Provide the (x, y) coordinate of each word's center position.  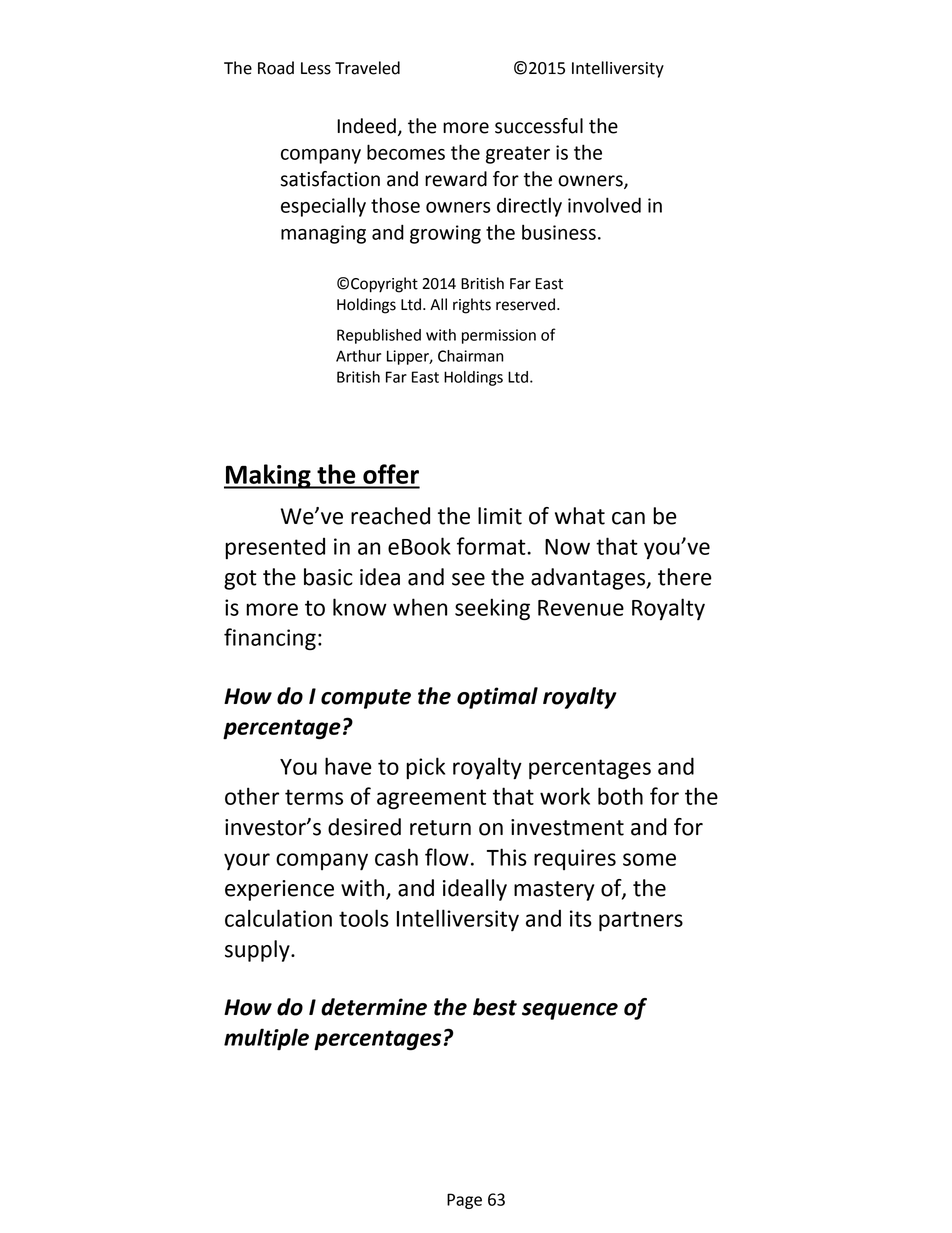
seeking (492, 609)
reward (456, 179)
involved (604, 205)
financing (270, 639)
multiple (266, 1039)
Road (276, 68)
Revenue (581, 608)
